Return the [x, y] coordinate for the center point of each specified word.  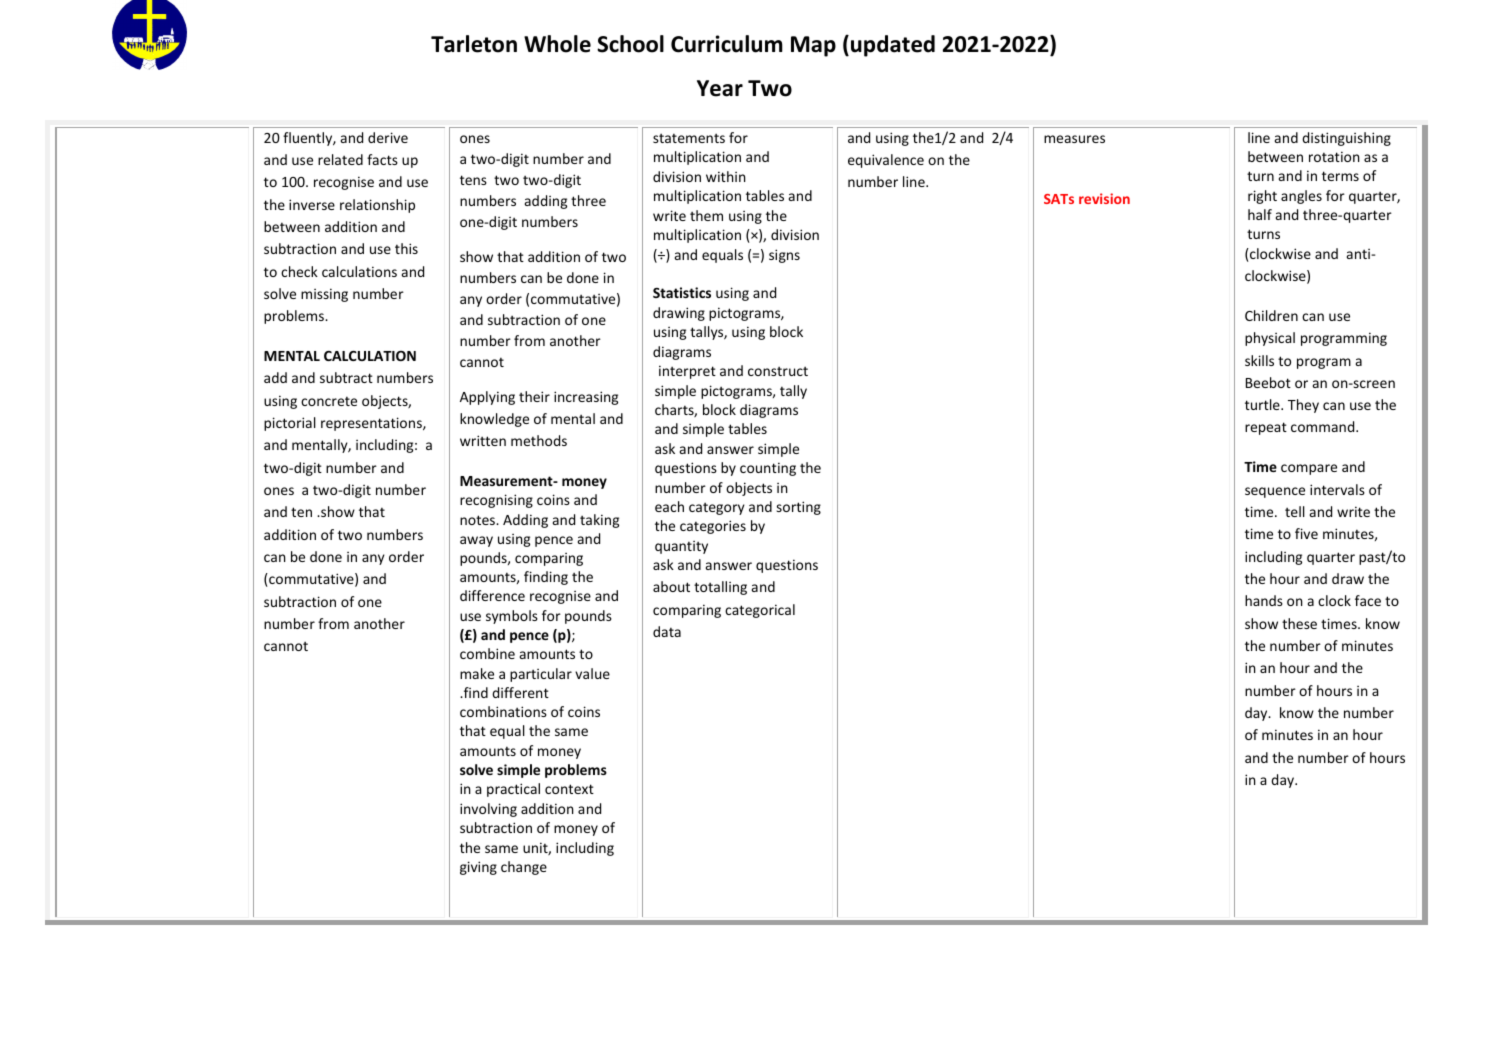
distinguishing [1346, 139]
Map [813, 46]
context [569, 789]
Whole [557, 44]
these [1299, 623]
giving [478, 868]
